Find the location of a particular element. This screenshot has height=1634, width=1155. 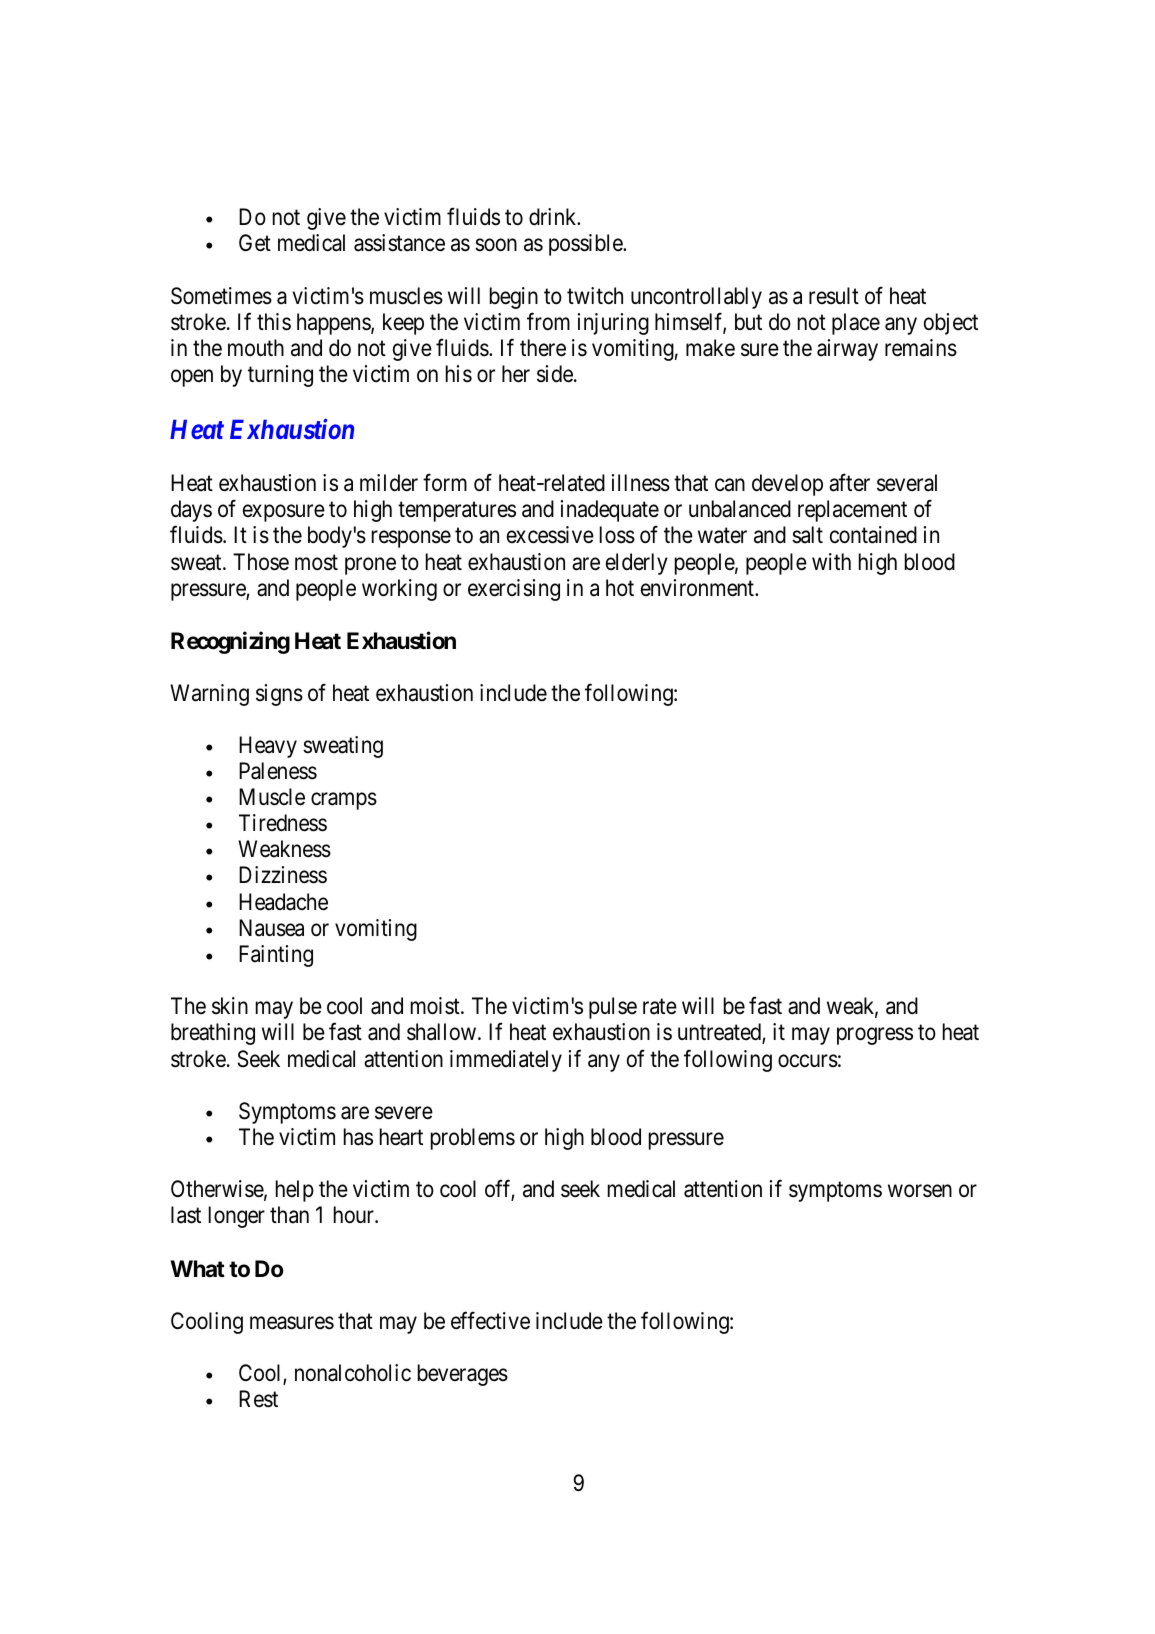

progress is located at coordinates (875, 1036).
